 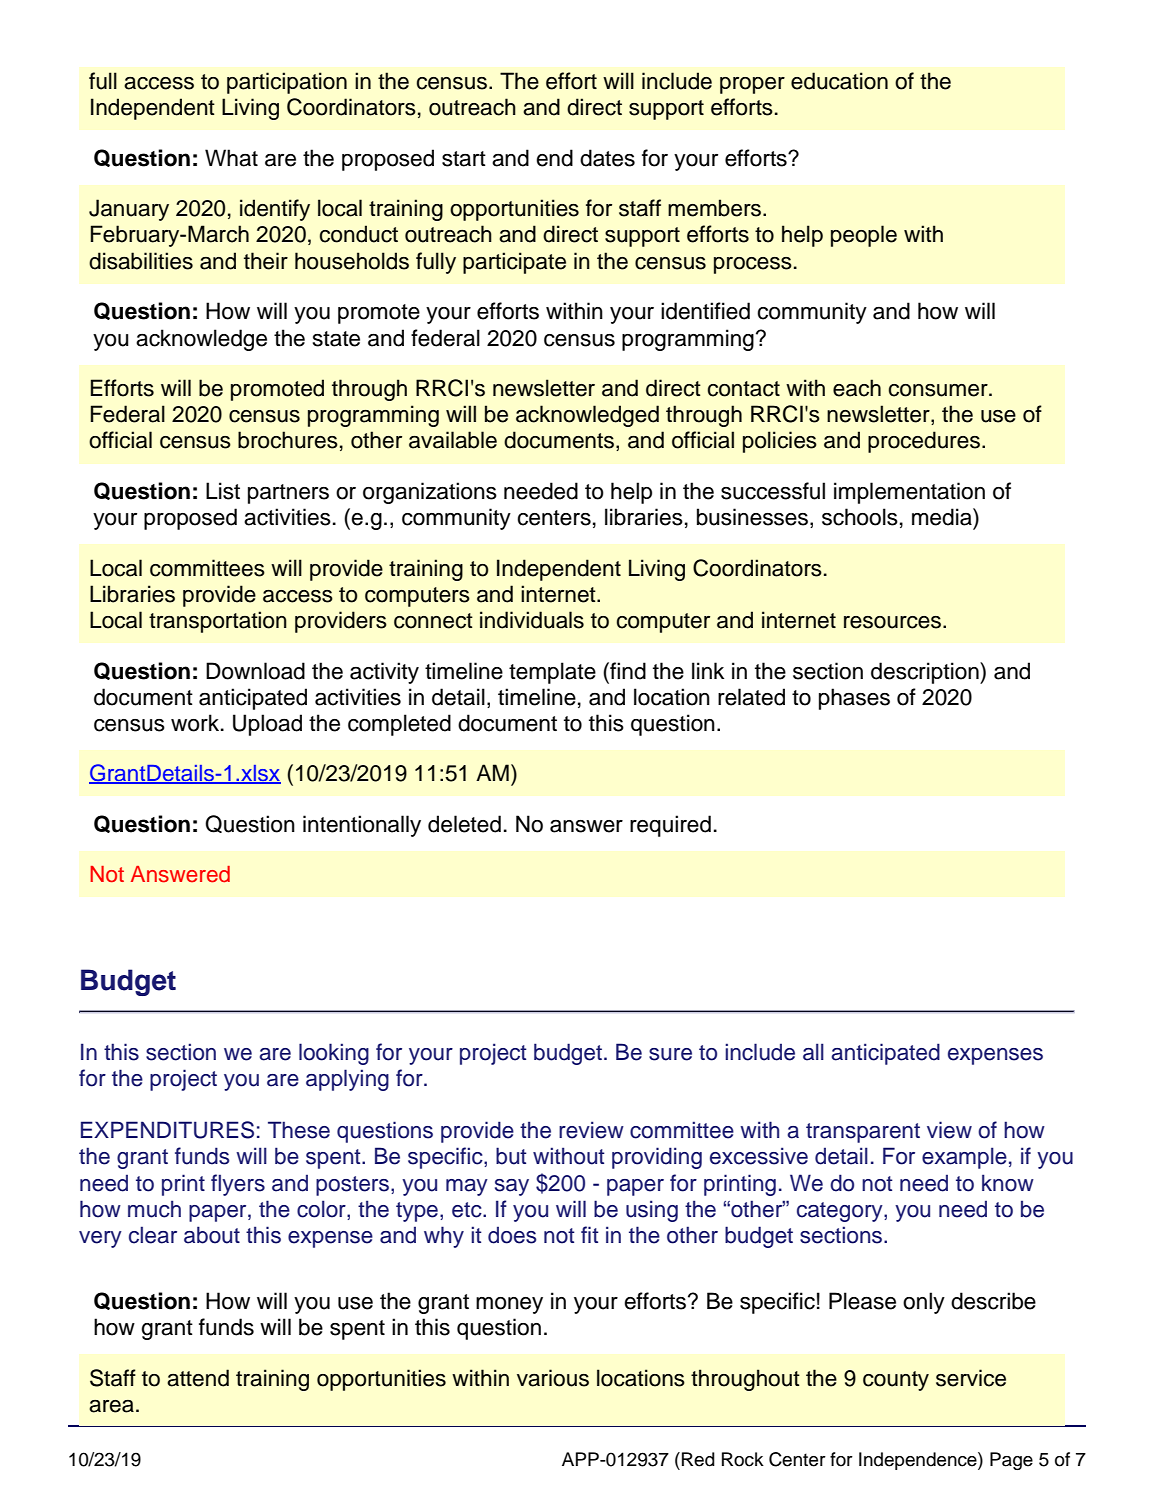 I want to click on What, so click(x=231, y=158).
